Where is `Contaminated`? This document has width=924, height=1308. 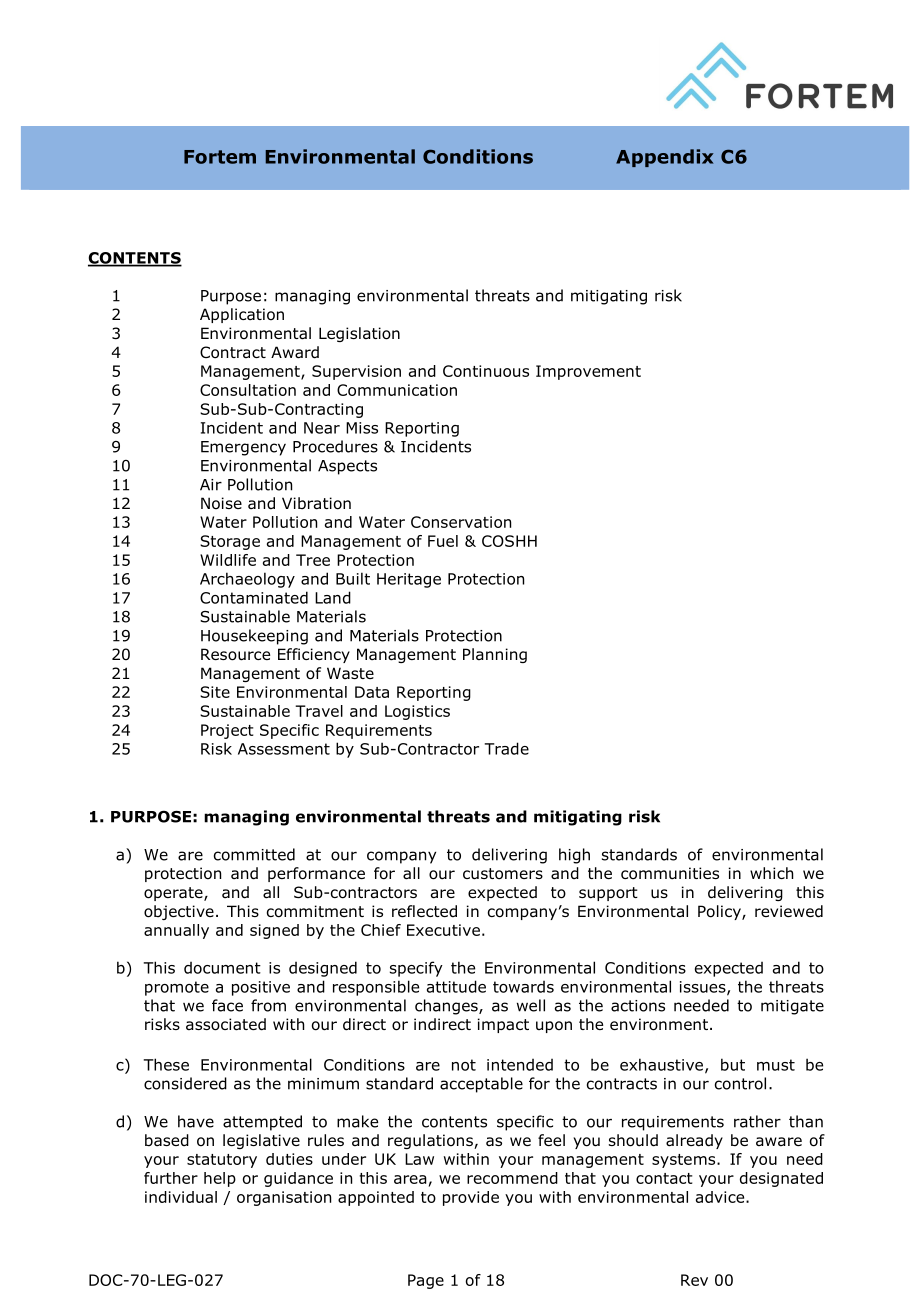
Contaminated is located at coordinates (254, 597).
